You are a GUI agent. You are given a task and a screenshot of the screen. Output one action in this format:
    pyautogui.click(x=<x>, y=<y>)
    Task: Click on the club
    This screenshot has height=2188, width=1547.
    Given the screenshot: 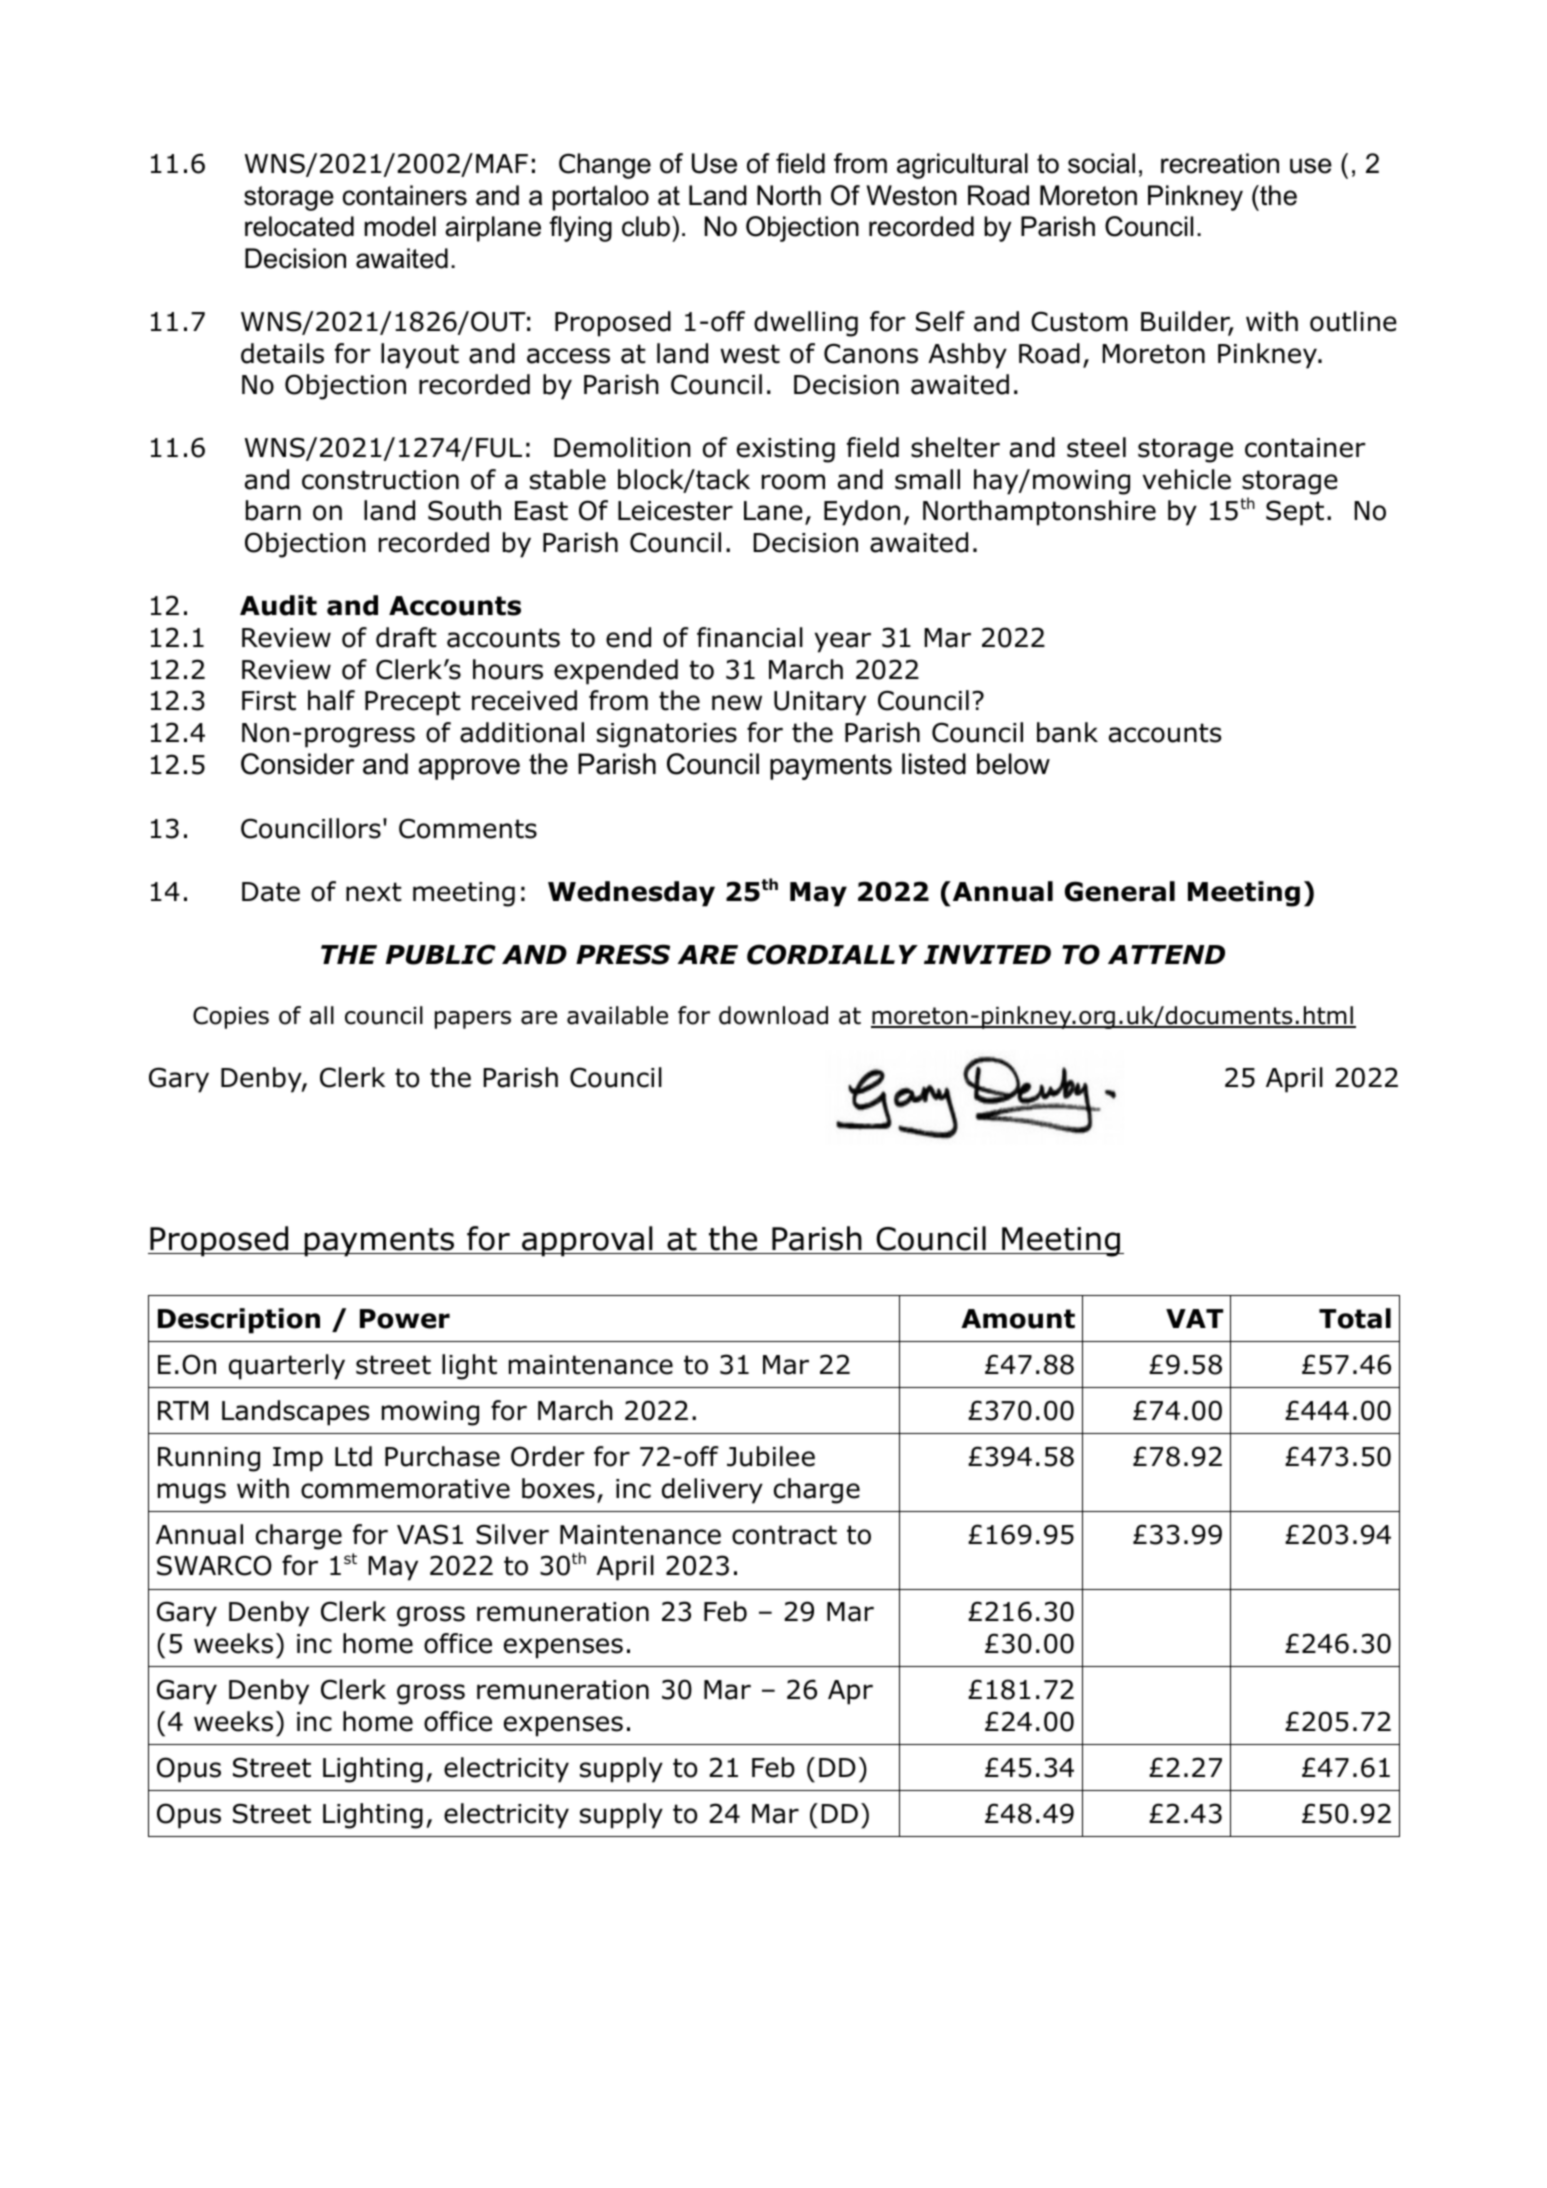 What is the action you would take?
    pyautogui.click(x=646, y=226)
